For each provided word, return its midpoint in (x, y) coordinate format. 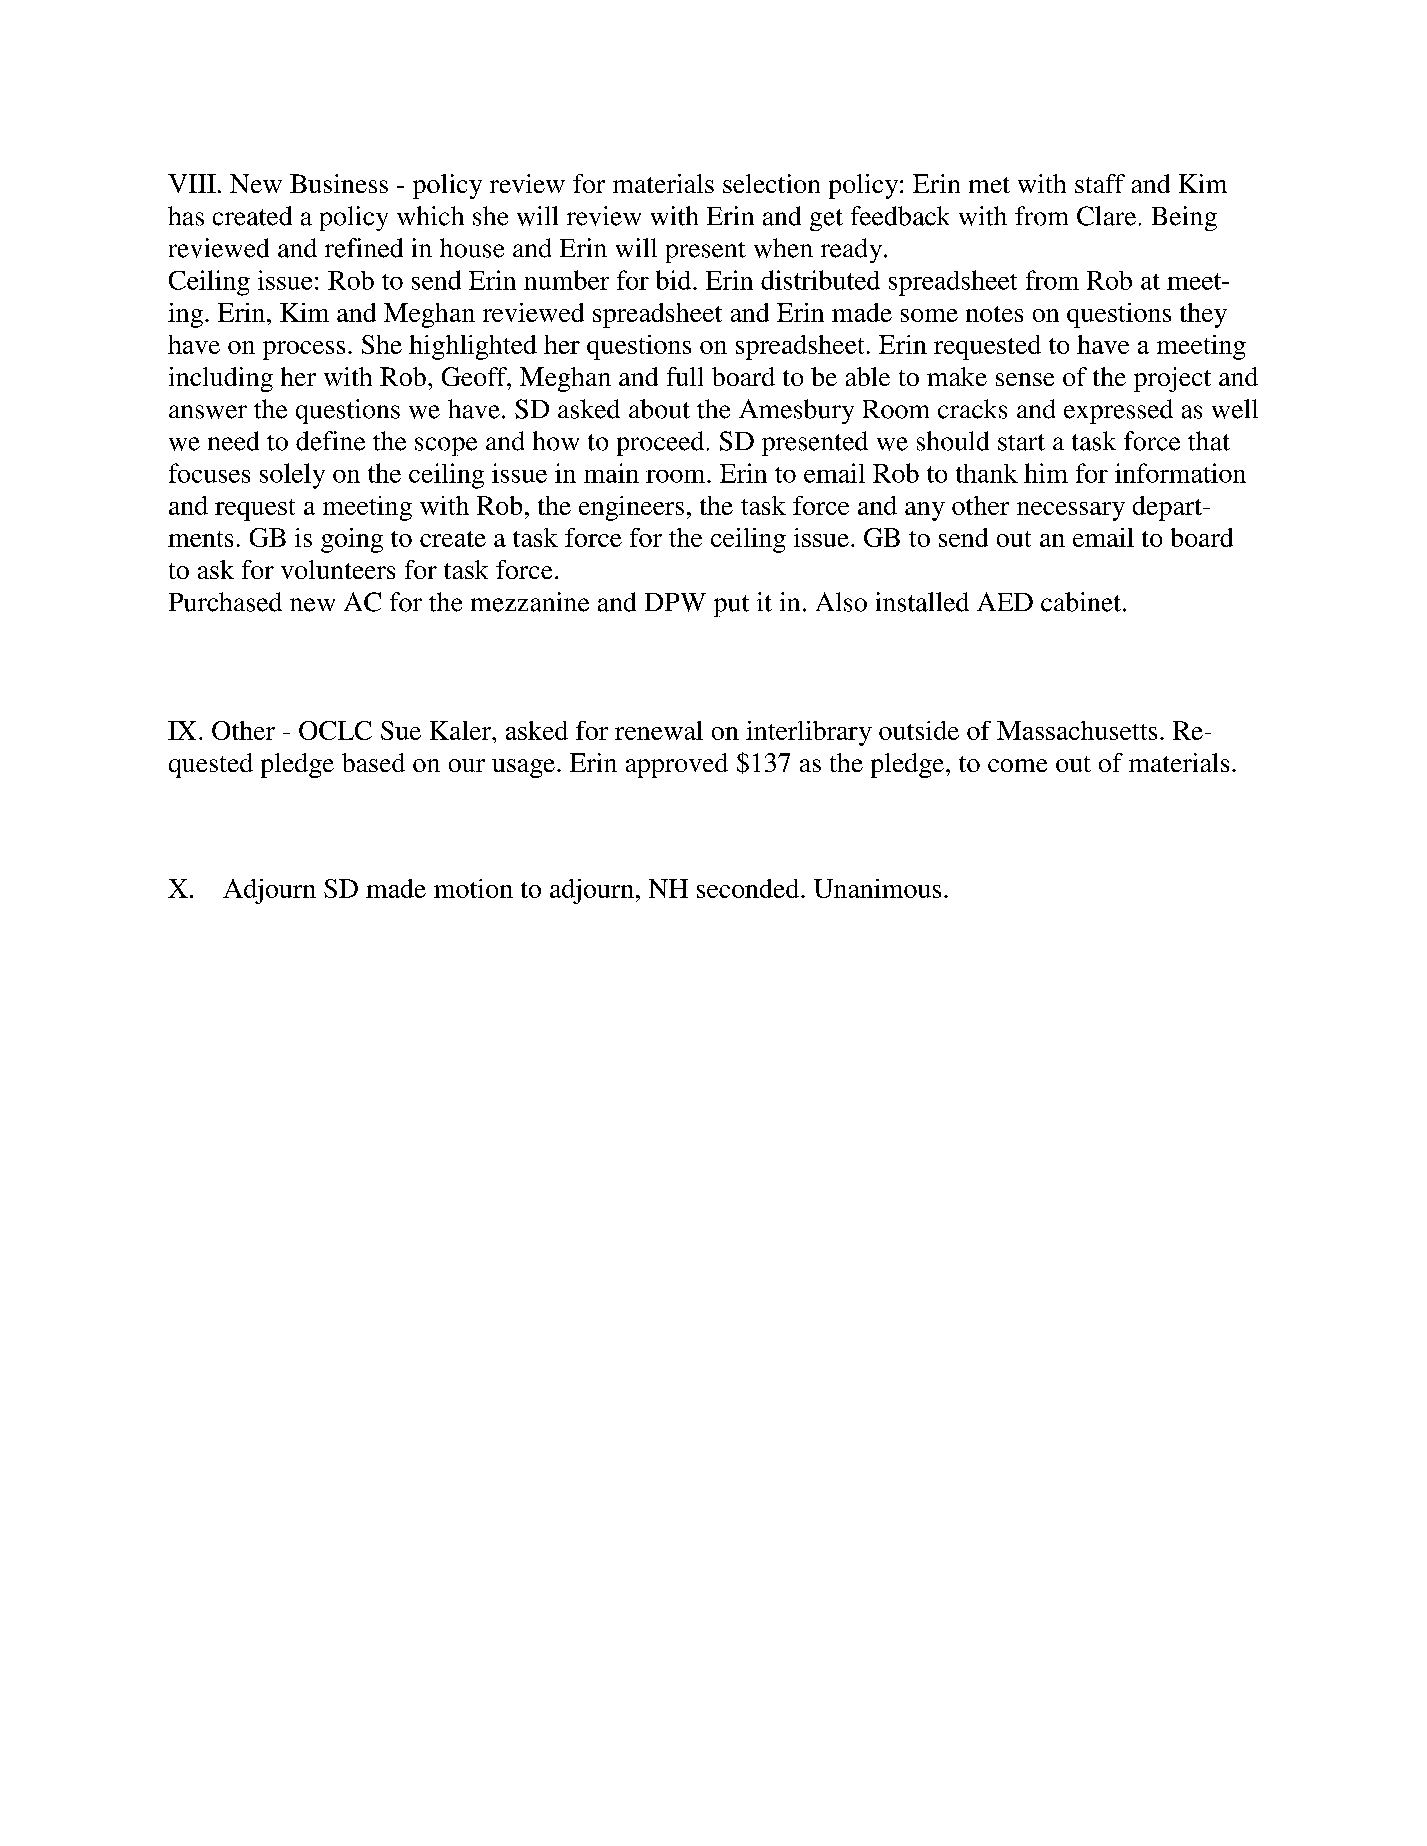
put (731, 606)
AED (1005, 601)
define (330, 441)
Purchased (225, 602)
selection (771, 183)
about (659, 409)
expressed (1118, 411)
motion (473, 888)
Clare (1106, 216)
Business (339, 183)
